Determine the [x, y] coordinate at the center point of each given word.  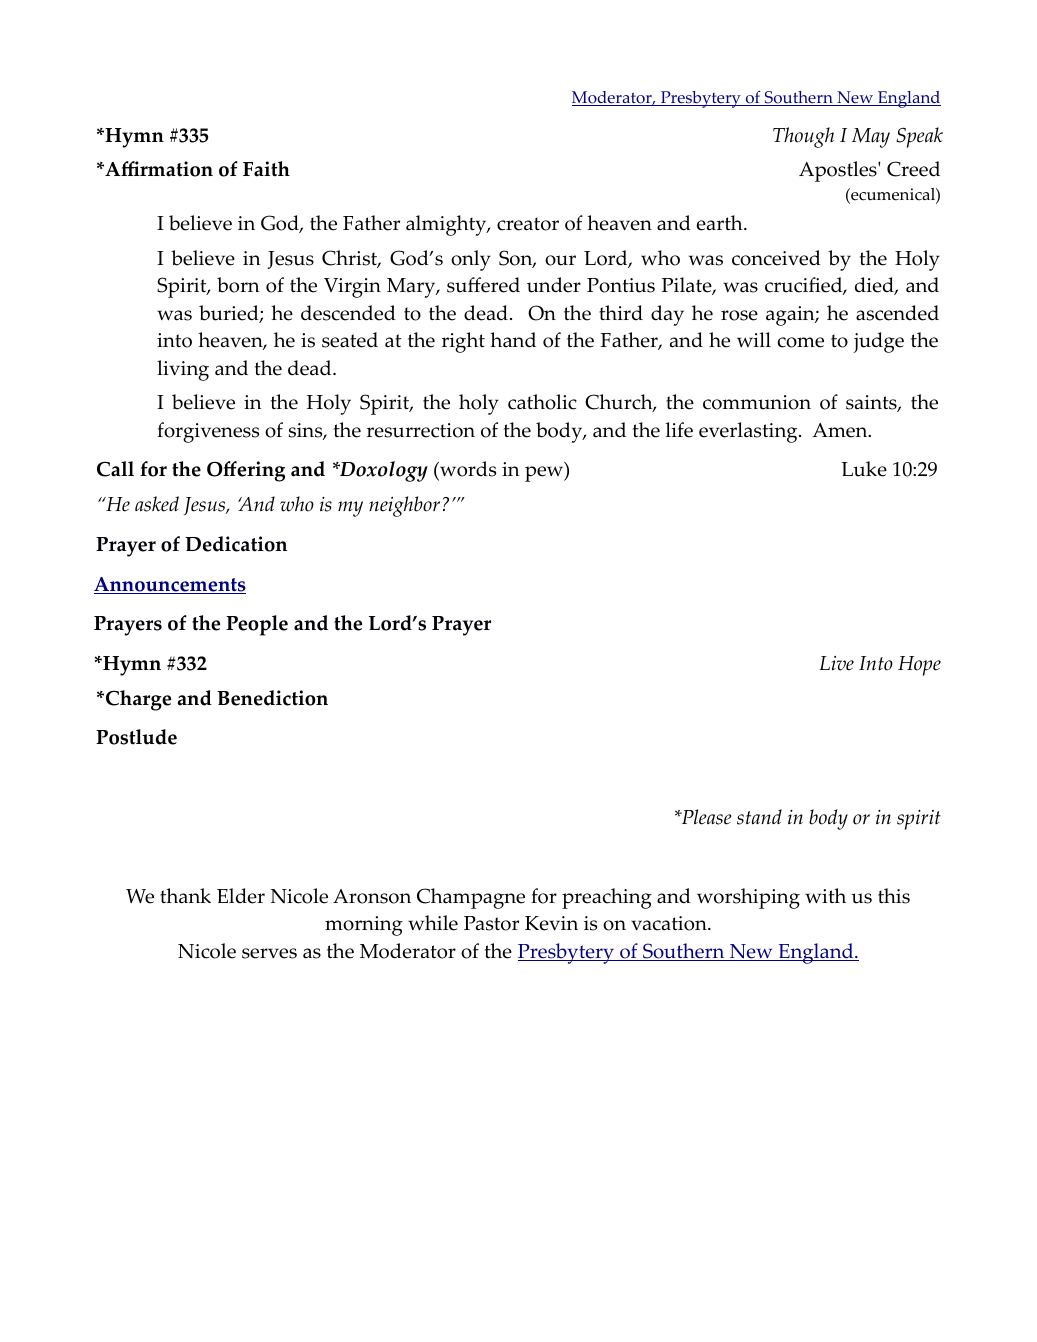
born [238, 285]
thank [185, 896]
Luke [864, 469]
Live [837, 663]
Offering [246, 471]
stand [759, 817]
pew [545, 473]
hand [513, 340]
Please [706, 817]
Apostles [839, 171]
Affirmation [158, 169]
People [257, 625]
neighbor [404, 506]
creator [528, 224]
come [801, 342]
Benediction [272, 698]
